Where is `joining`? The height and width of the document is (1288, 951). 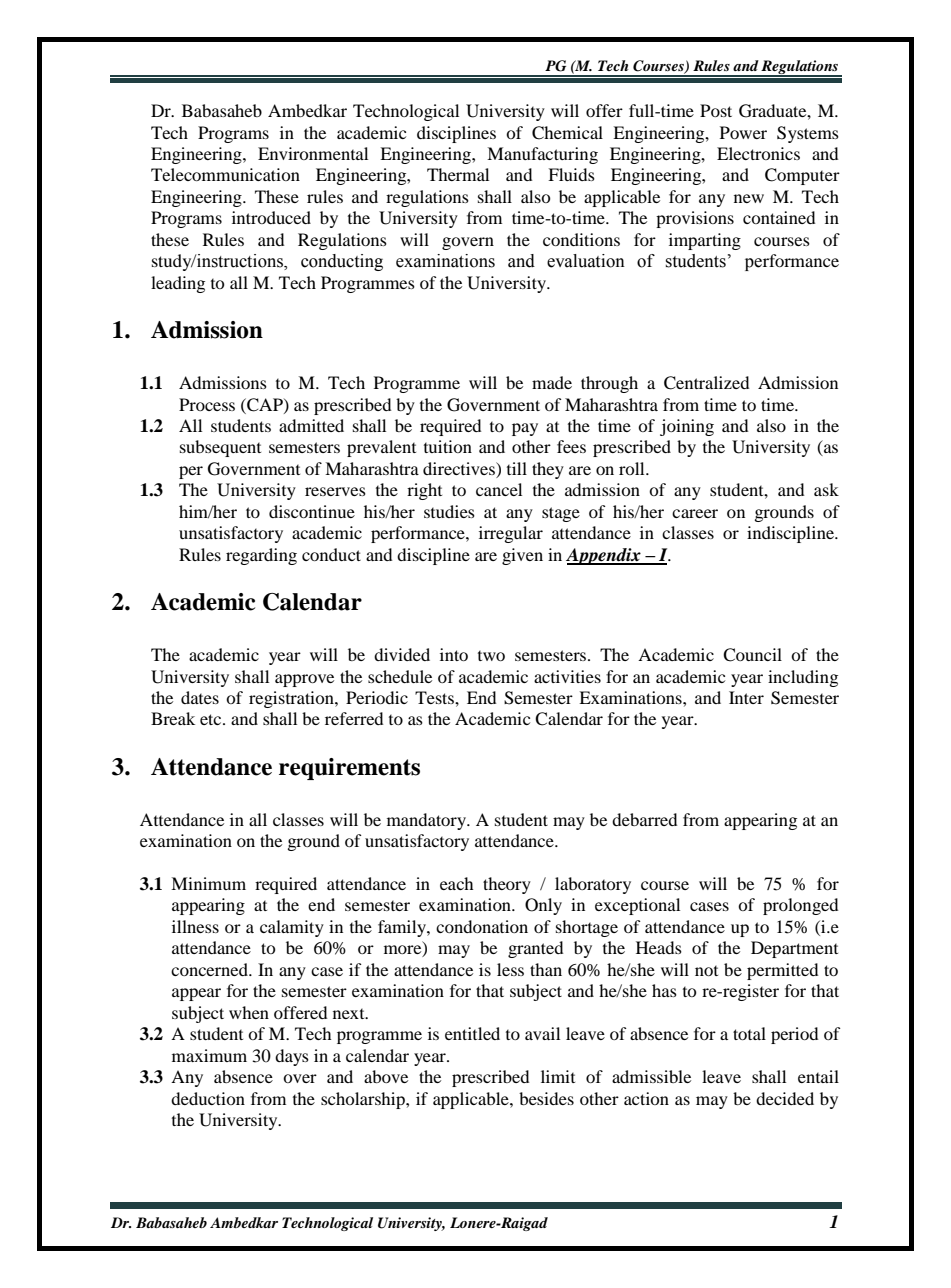 joining is located at coordinates (687, 427).
